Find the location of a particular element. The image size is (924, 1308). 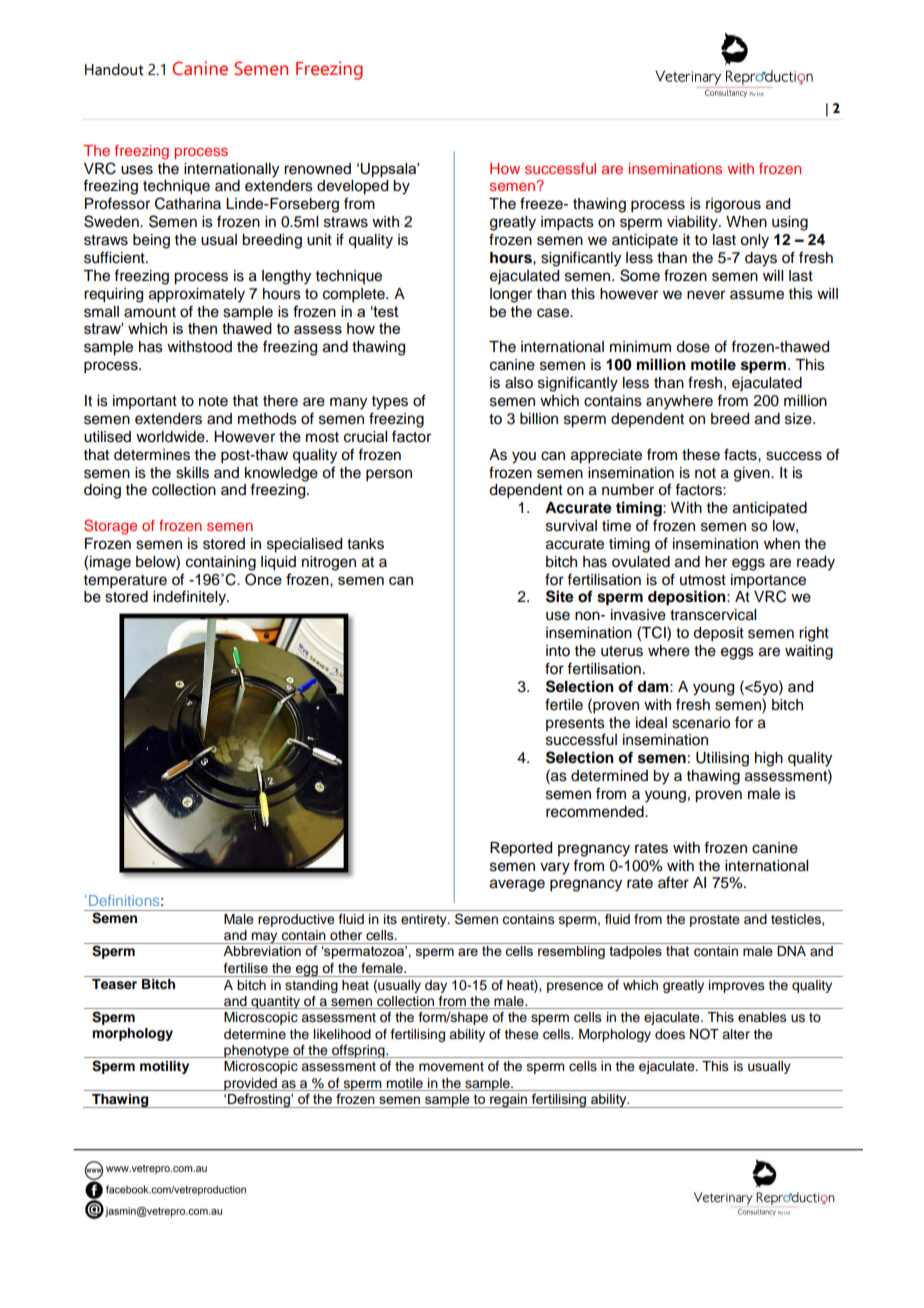

developed is located at coordinates (352, 187).
